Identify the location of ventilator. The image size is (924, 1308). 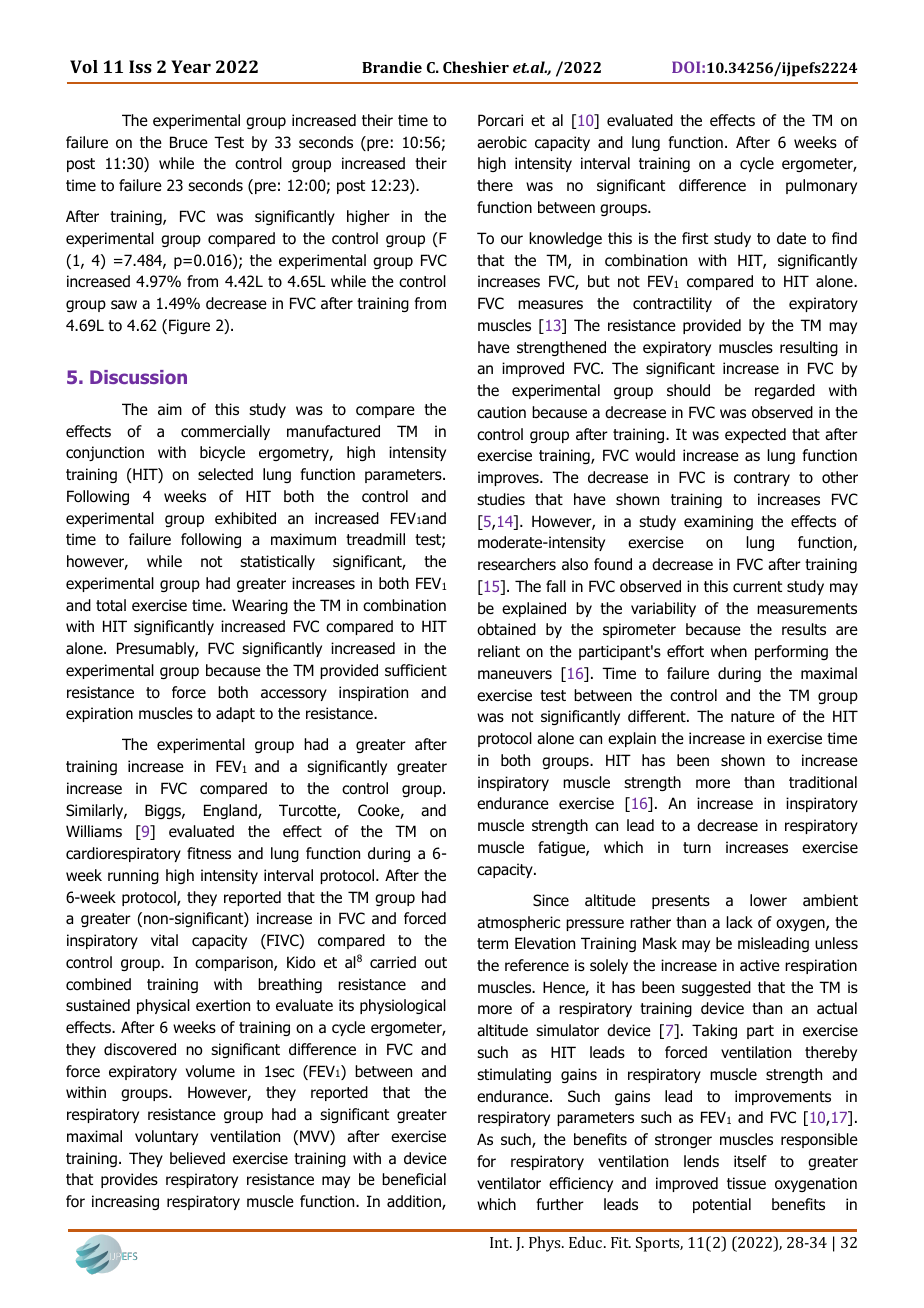
(509, 1183).
